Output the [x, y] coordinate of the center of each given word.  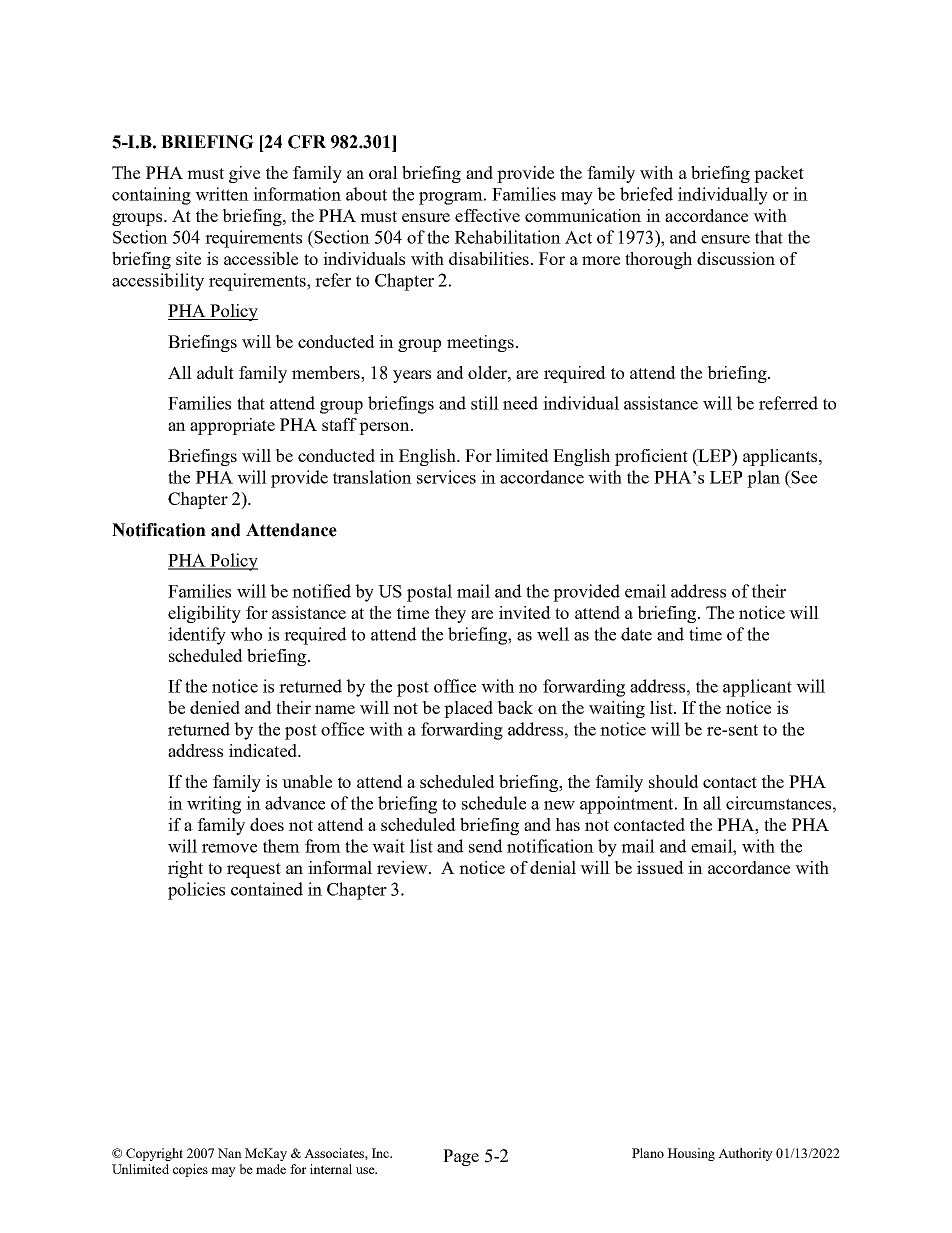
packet [779, 174]
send [486, 846]
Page [461, 1157]
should [674, 781]
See [803, 477]
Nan [230, 1153]
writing [214, 805]
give [244, 174]
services [446, 477]
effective [487, 215]
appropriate [232, 426]
